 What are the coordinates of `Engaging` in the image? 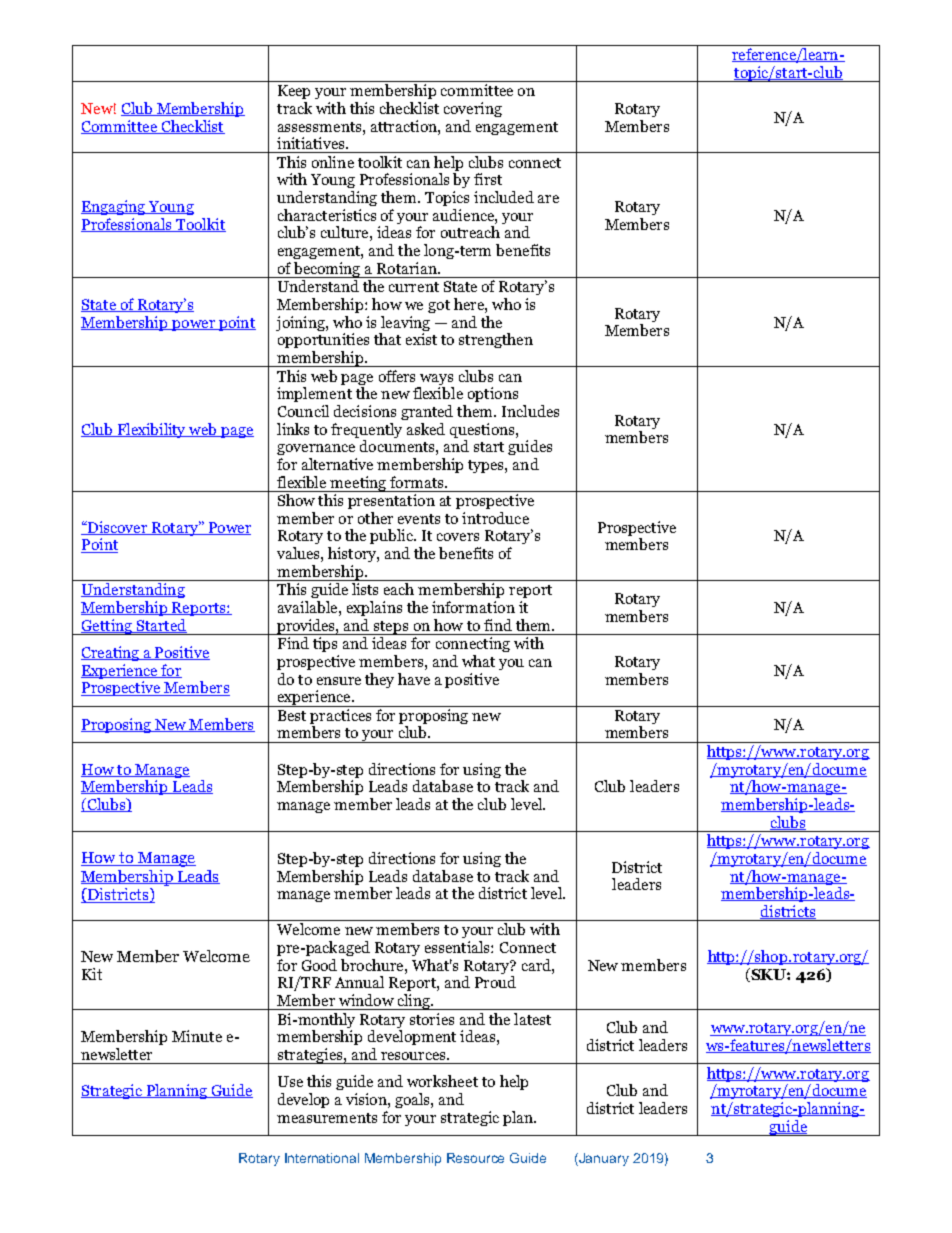 It's located at (114, 207).
